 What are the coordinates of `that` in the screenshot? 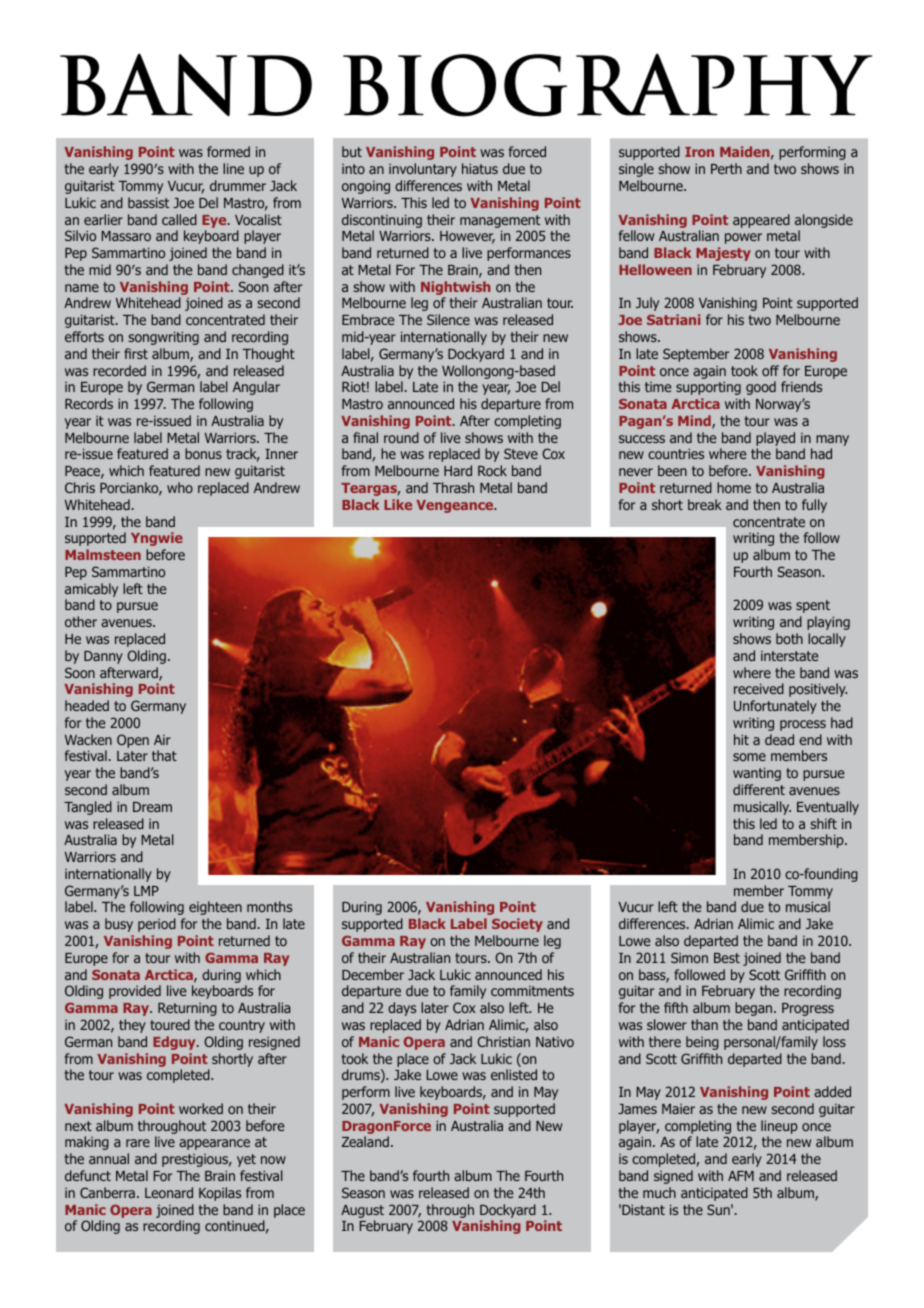 It's located at (164, 755).
